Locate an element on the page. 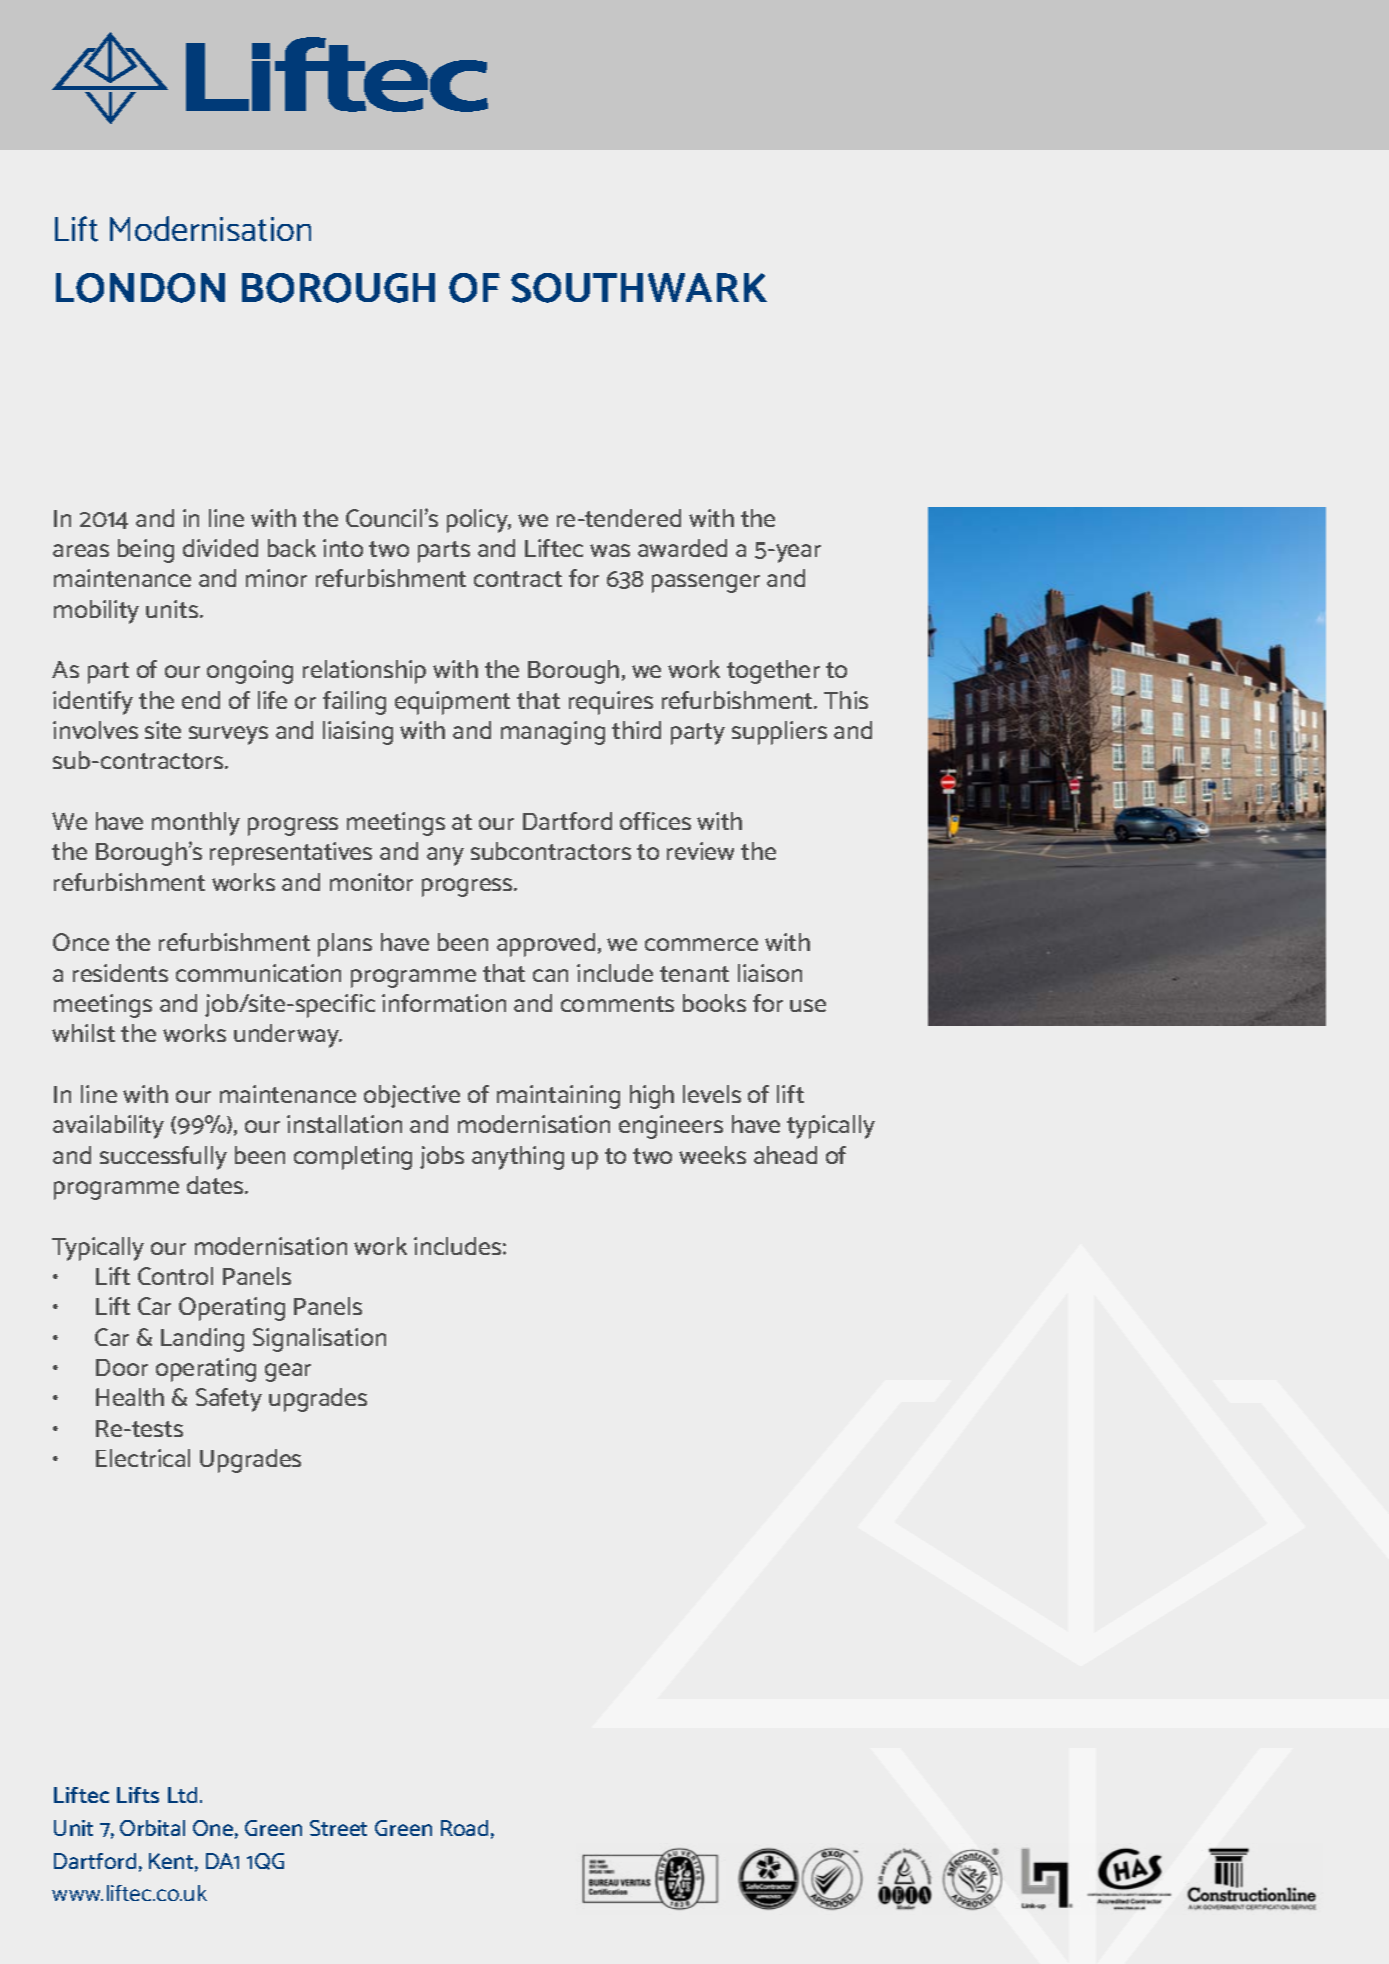 This page has height=1964, width=1389. SOUTHWARK is located at coordinates (639, 288).
